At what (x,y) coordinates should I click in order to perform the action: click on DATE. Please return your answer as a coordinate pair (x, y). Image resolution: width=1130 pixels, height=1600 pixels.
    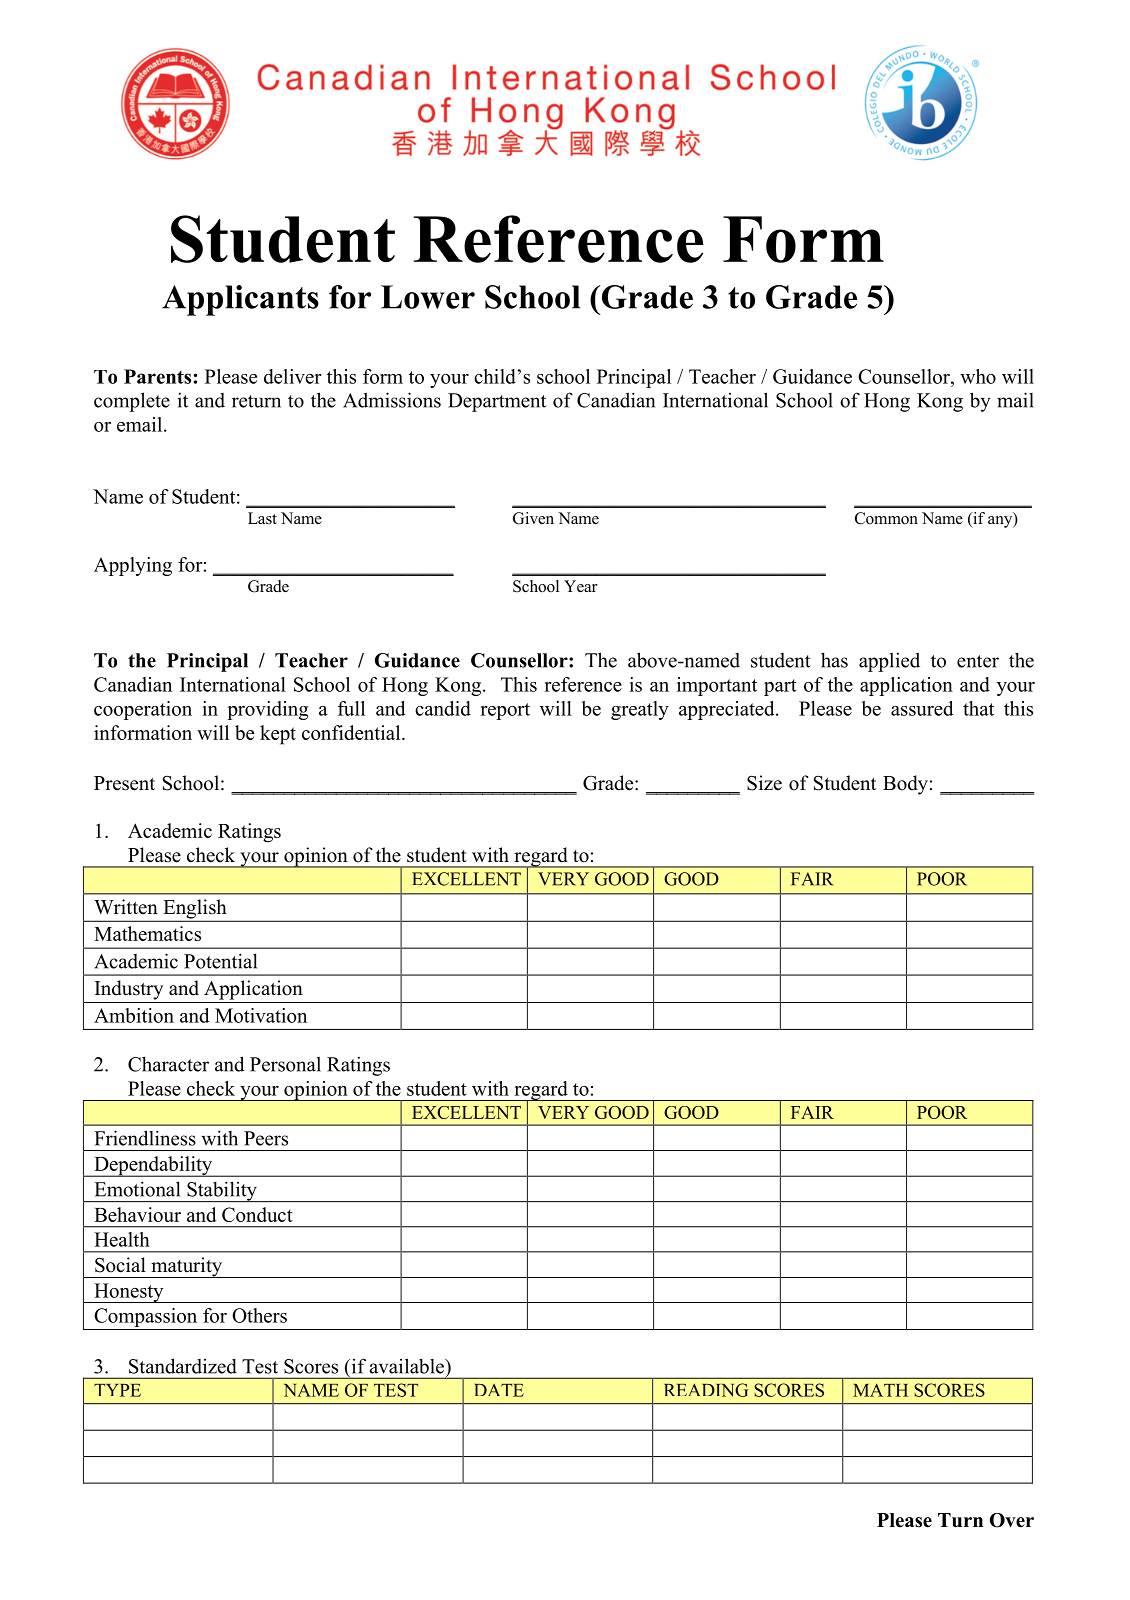
    Looking at the image, I should click on (499, 1390).
